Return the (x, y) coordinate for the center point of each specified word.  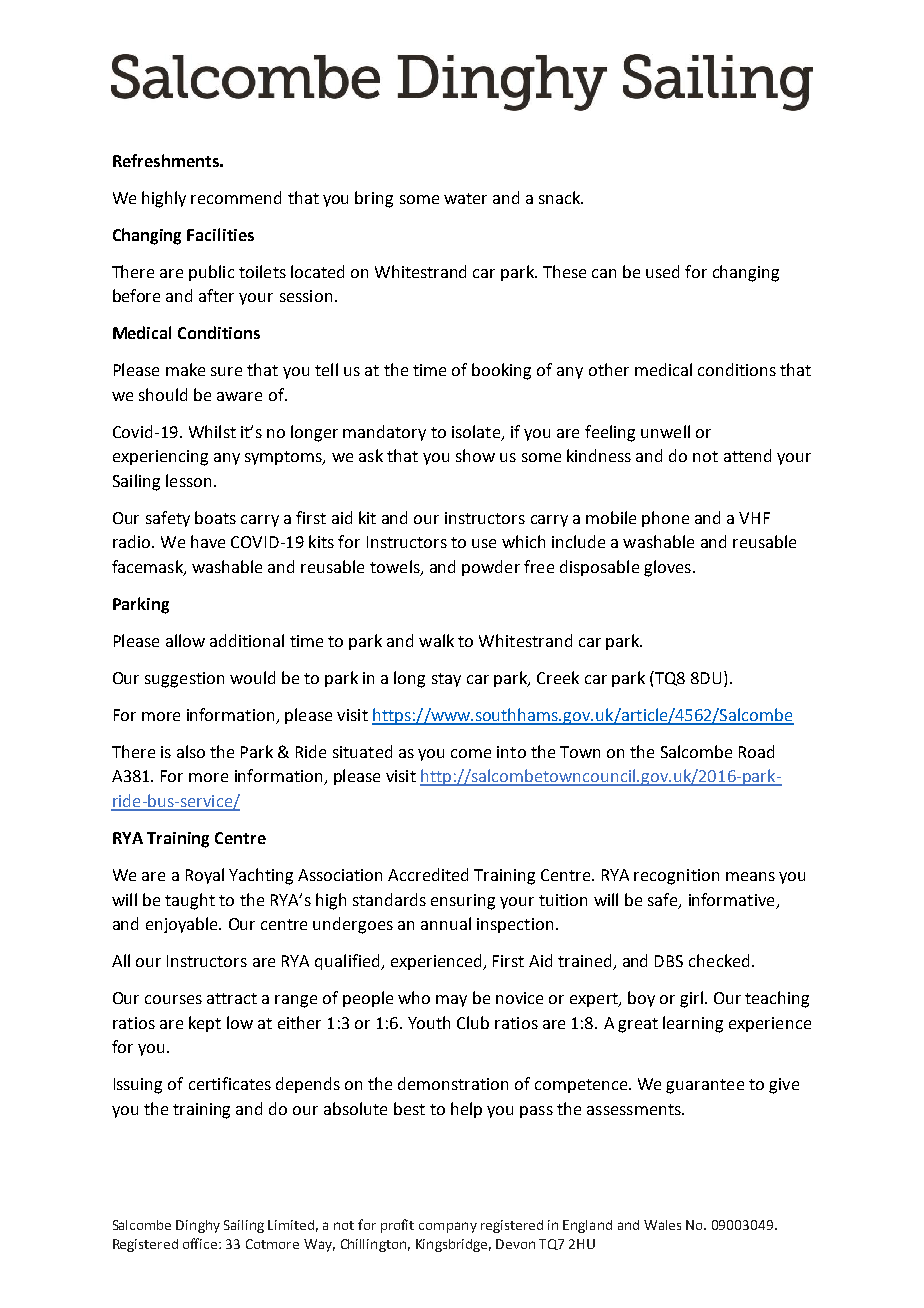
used (662, 271)
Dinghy (198, 1226)
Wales (662, 1225)
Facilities (220, 234)
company (448, 1227)
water (465, 198)
